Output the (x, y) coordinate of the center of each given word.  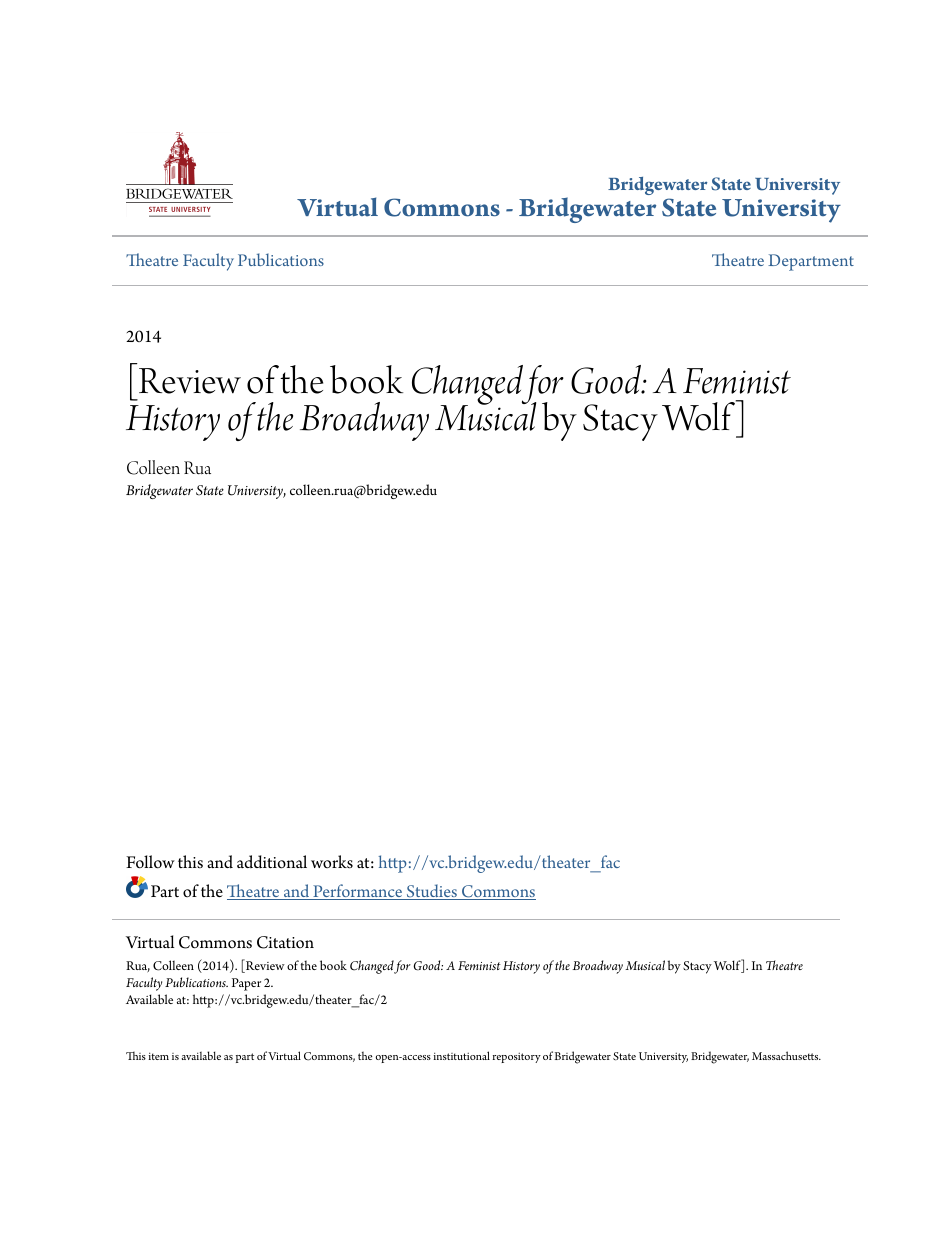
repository (517, 1057)
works (332, 862)
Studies (432, 892)
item (158, 1056)
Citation (285, 942)
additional (272, 862)
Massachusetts (786, 1055)
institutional (461, 1055)
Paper (246, 984)
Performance (358, 892)
